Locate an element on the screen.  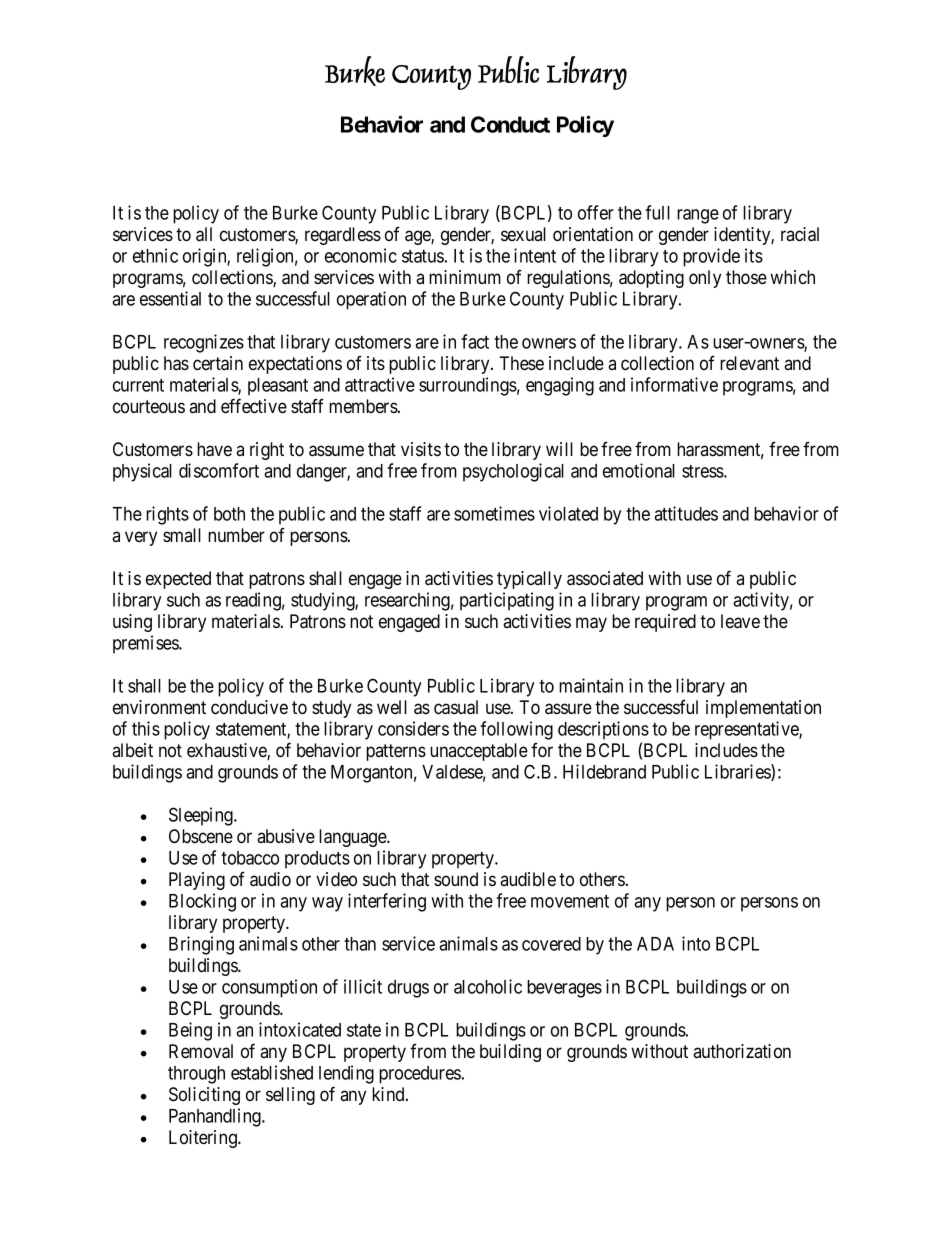
ADA is located at coordinates (655, 944).
